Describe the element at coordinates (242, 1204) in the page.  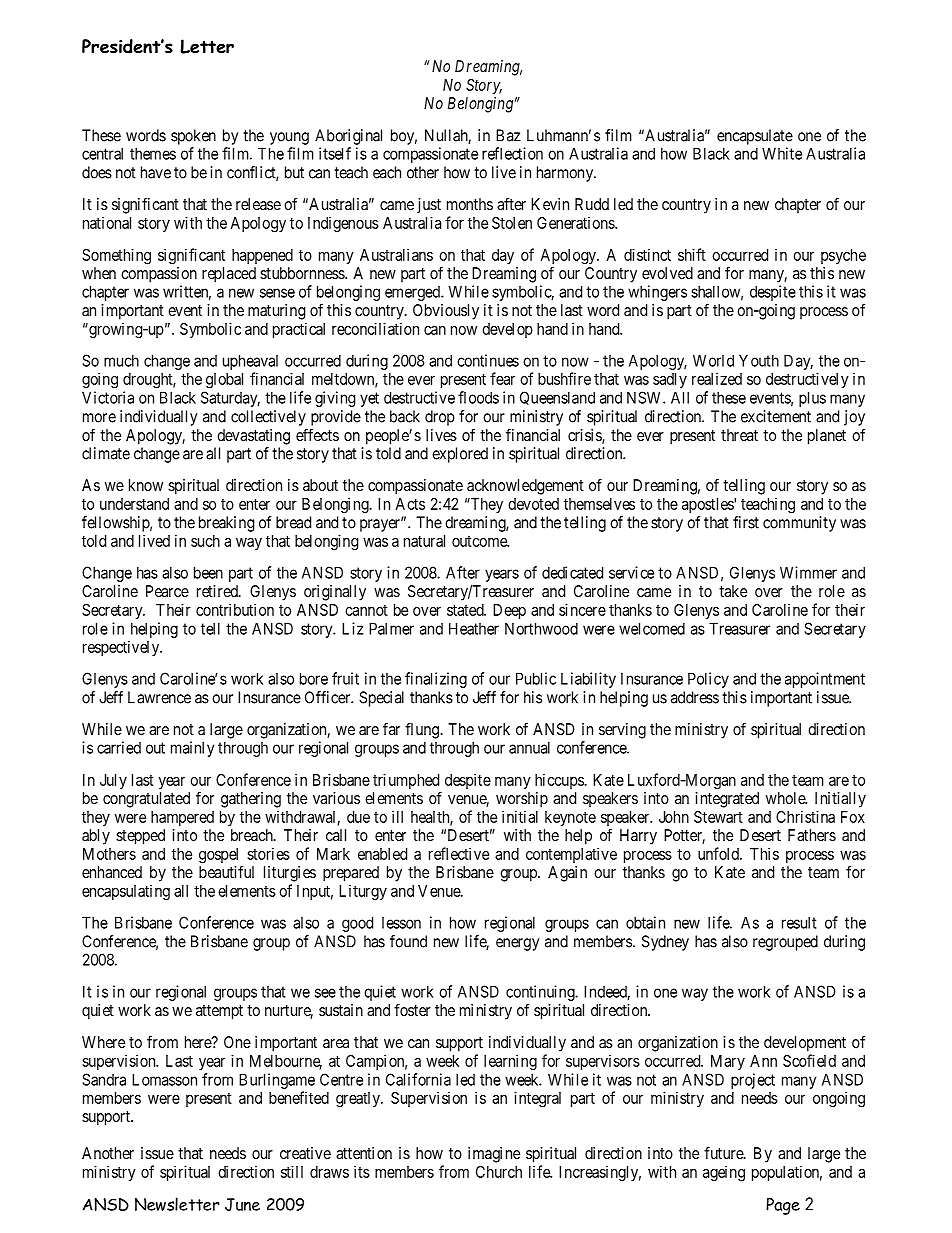
I see `June` at that location.
